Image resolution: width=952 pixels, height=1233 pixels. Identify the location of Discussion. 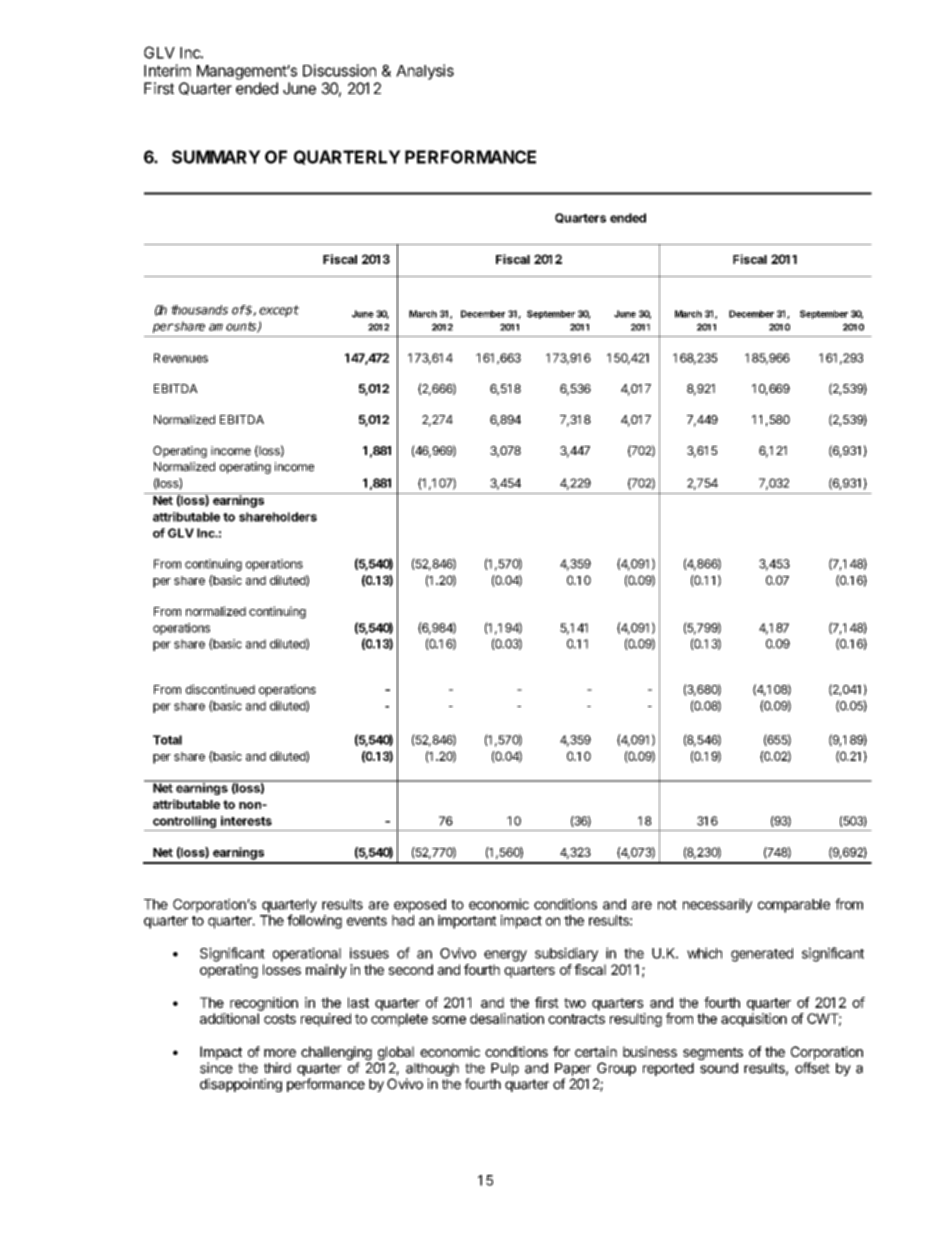
(339, 70).
